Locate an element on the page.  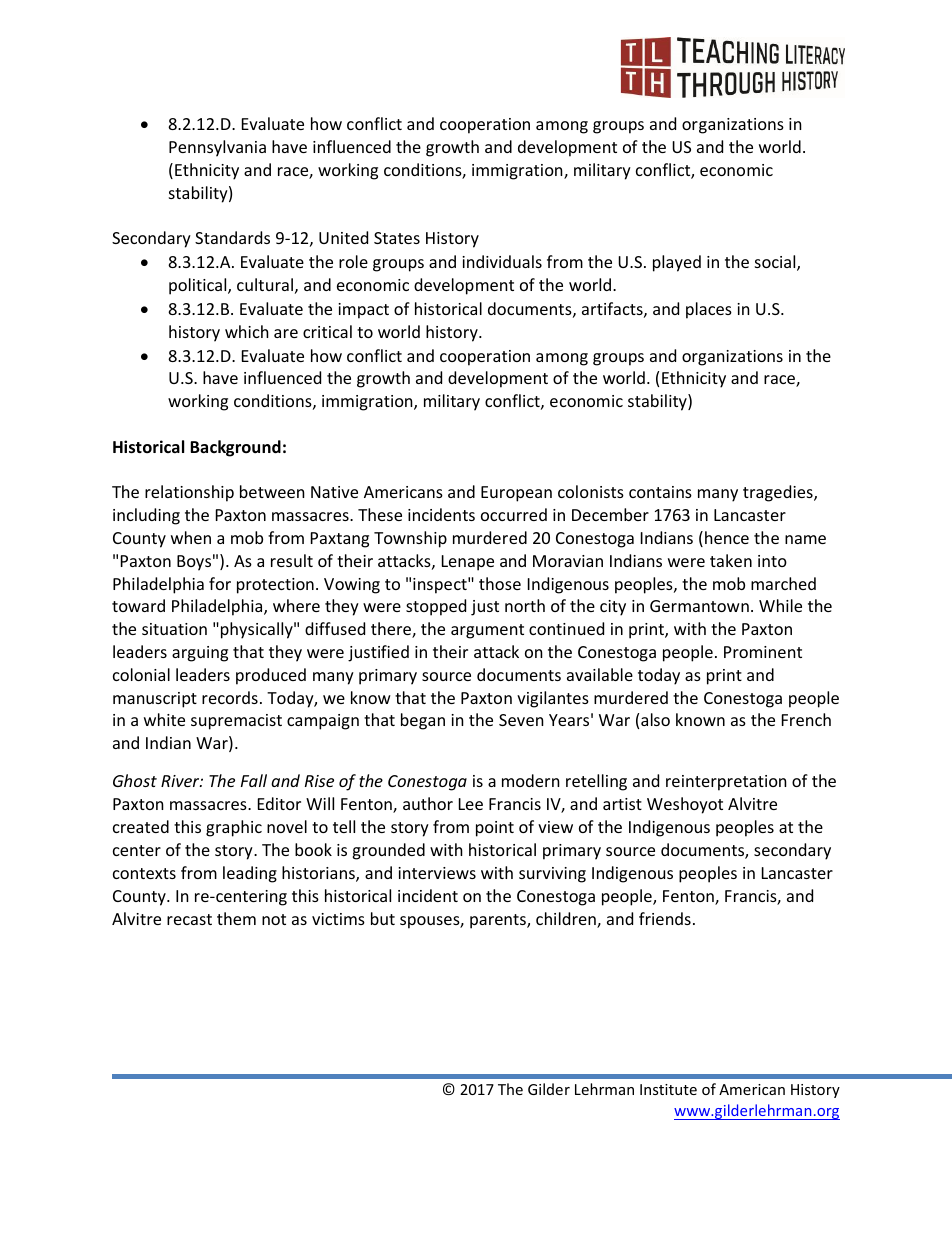
argument is located at coordinates (487, 631).
